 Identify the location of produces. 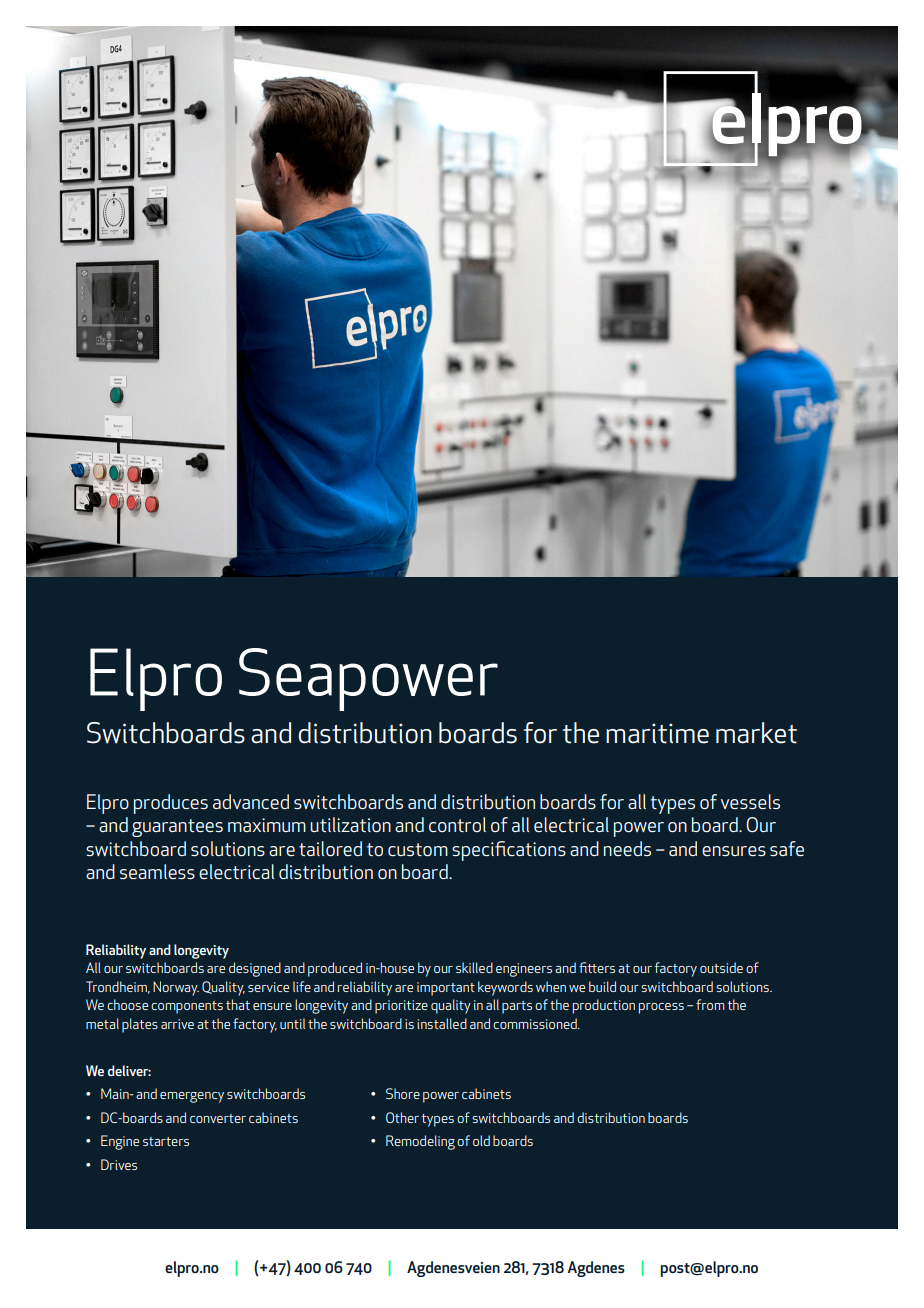
(171, 804).
